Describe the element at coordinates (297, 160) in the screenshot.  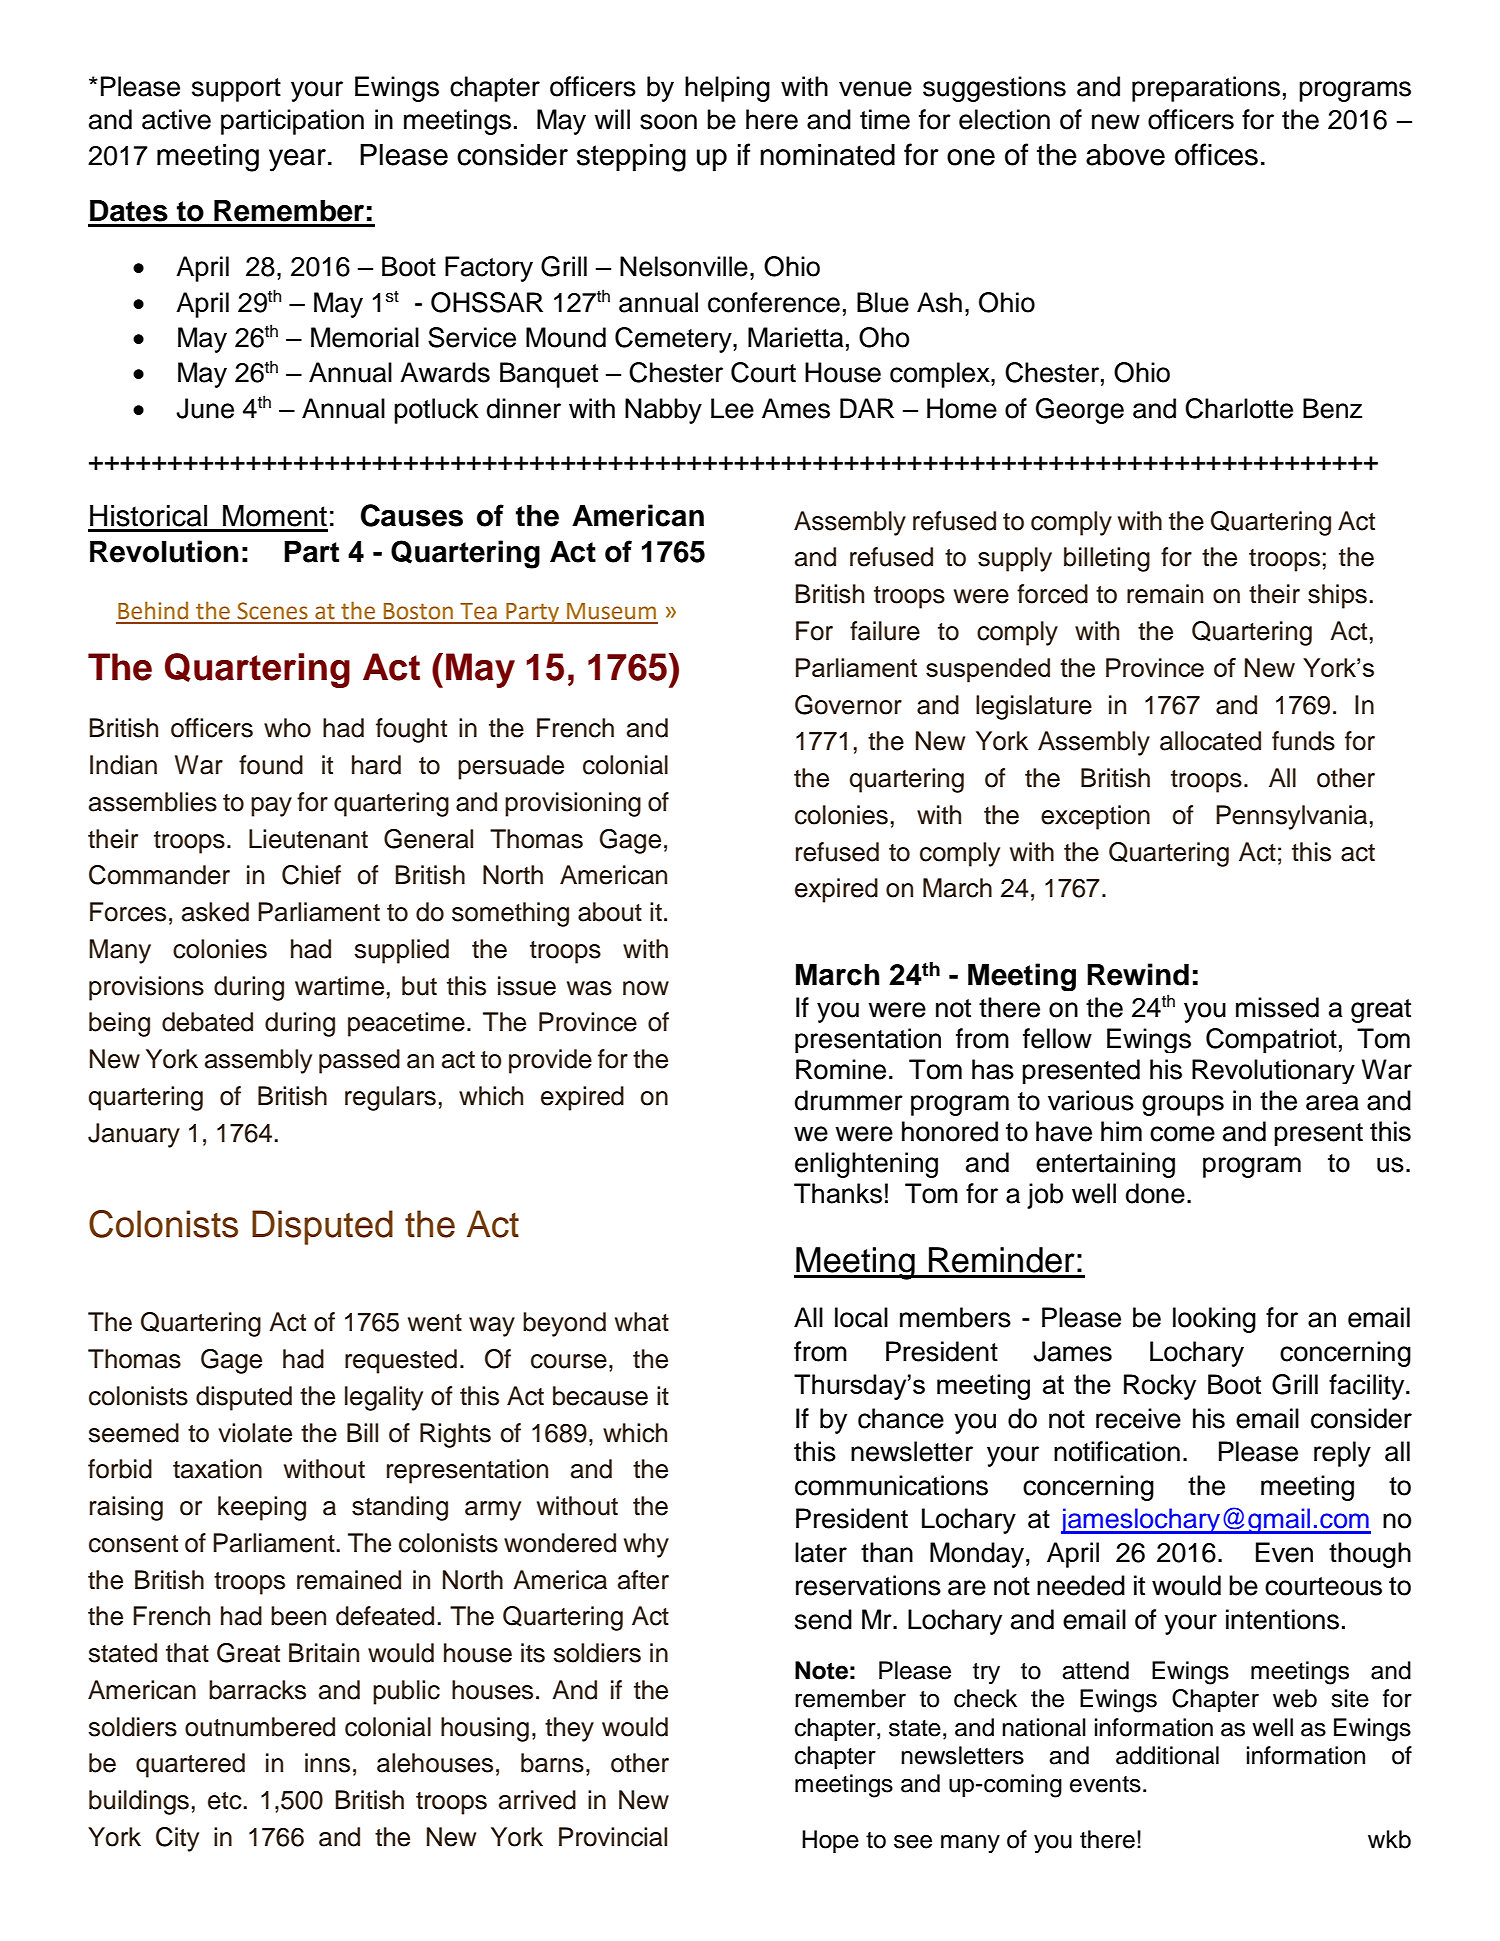
I see `year` at that location.
